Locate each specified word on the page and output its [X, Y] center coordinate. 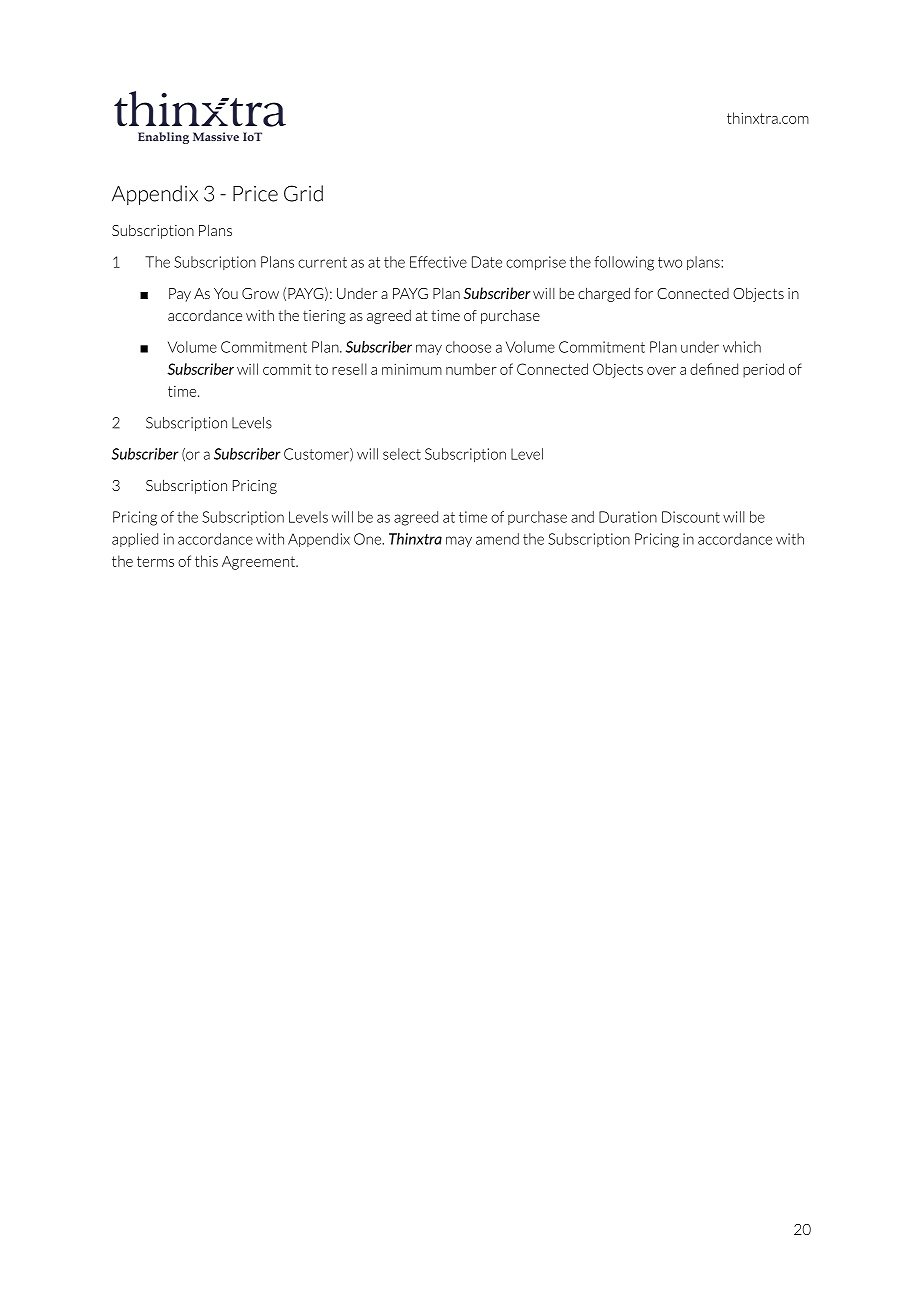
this [206, 561]
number [471, 369]
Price [255, 194]
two [670, 262]
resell [349, 369]
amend [497, 539]
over [661, 371]
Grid [303, 193]
